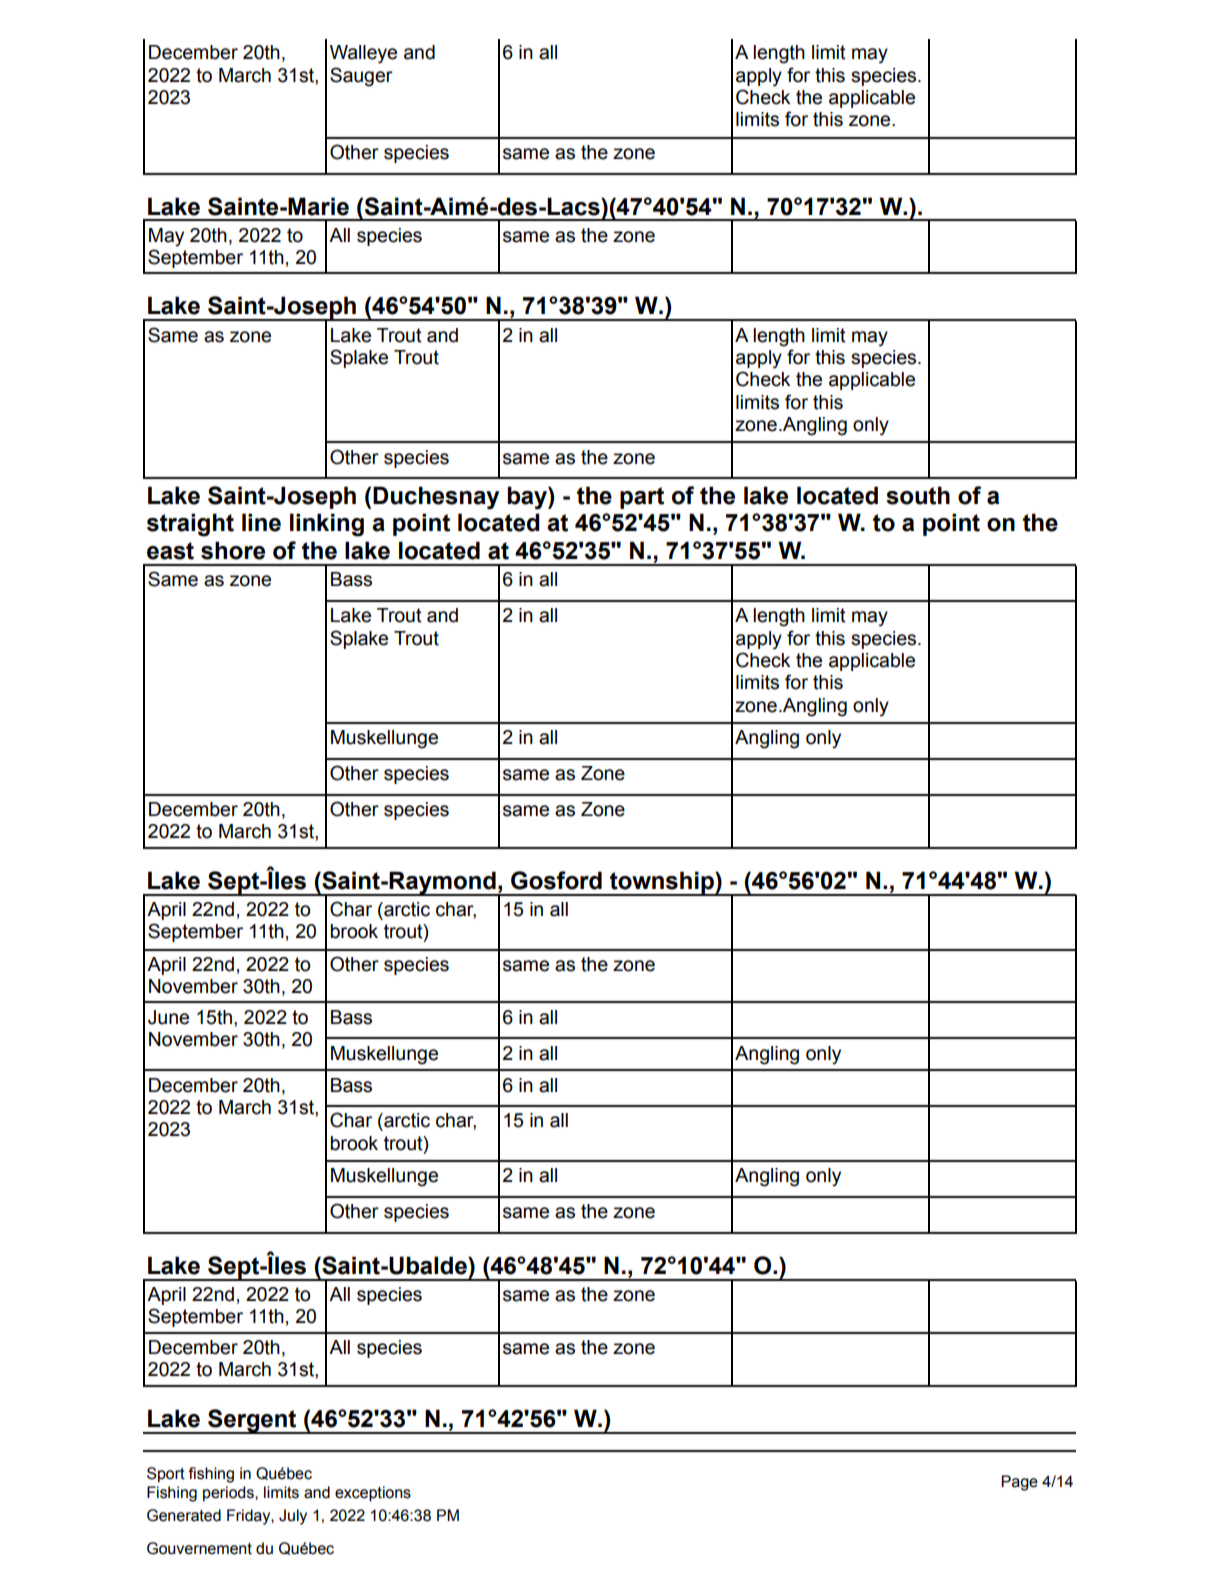 The width and height of the document is (1220, 1579). What do you see at coordinates (373, 1494) in the document?
I see `exceptions` at bounding box center [373, 1494].
